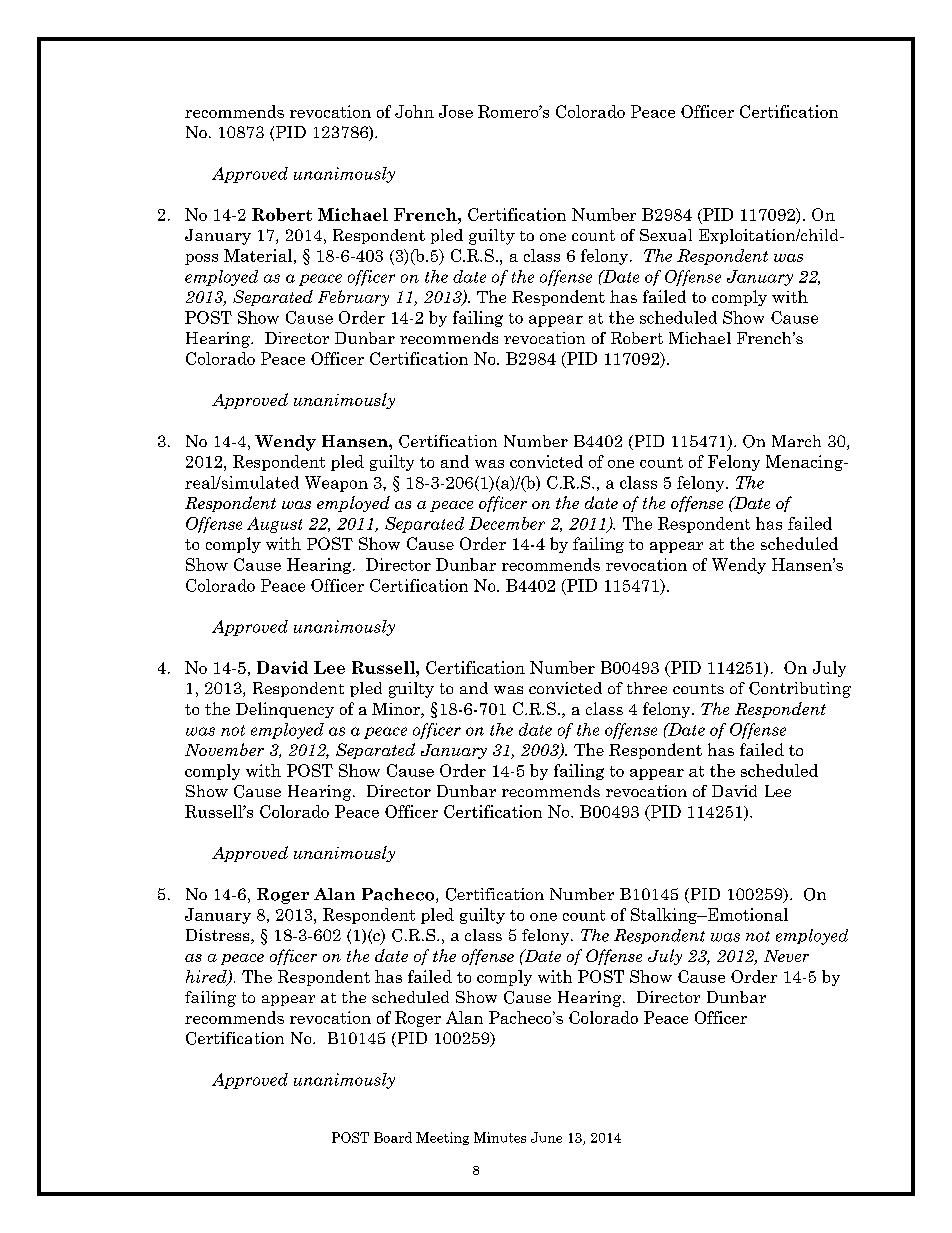  Describe the element at coordinates (666, 235) in the image. I see `Sexual` at that location.
